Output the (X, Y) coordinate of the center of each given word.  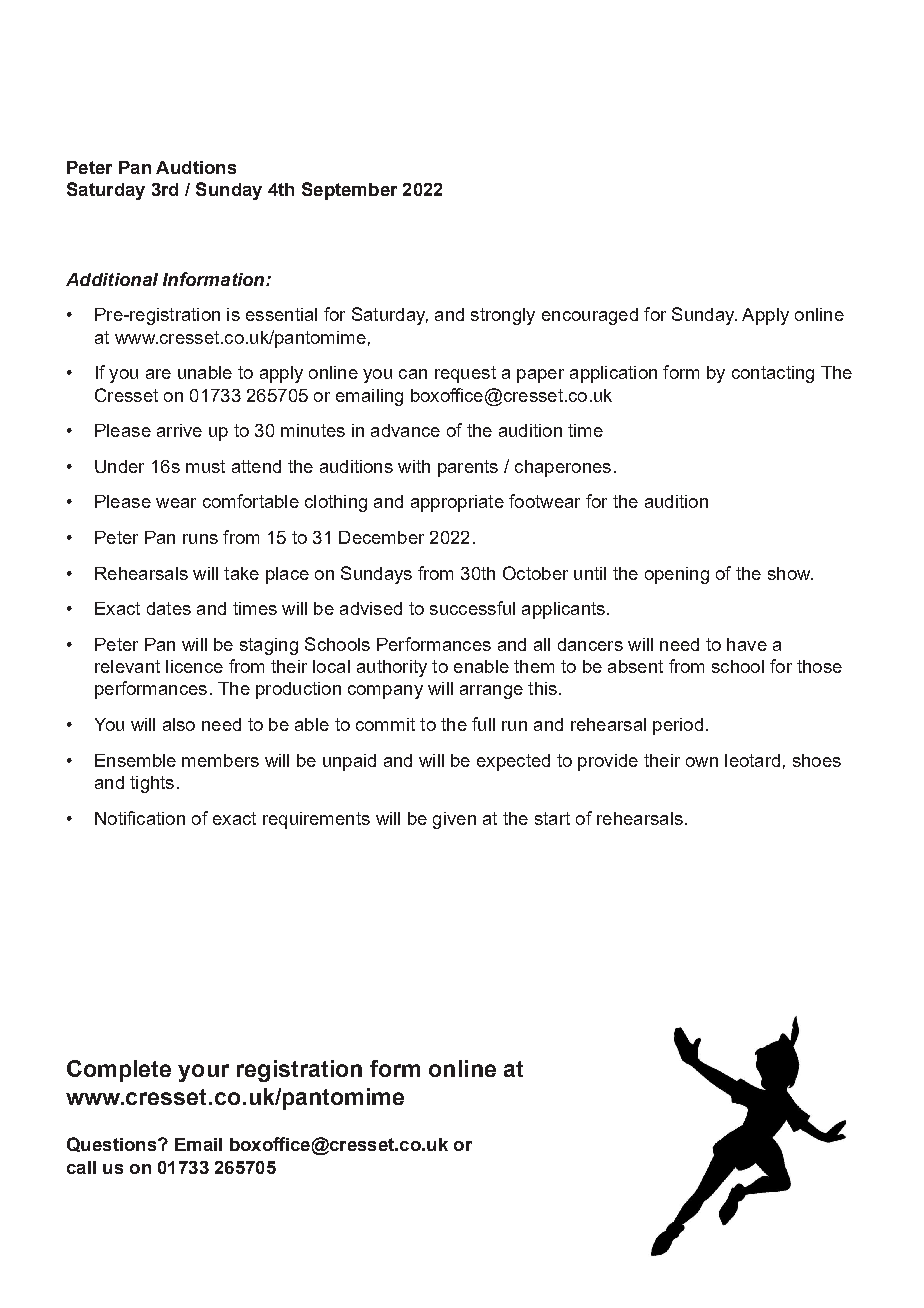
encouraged (590, 316)
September (349, 191)
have (747, 644)
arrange (491, 692)
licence (194, 666)
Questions (113, 1144)
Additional (112, 279)
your (203, 1073)
